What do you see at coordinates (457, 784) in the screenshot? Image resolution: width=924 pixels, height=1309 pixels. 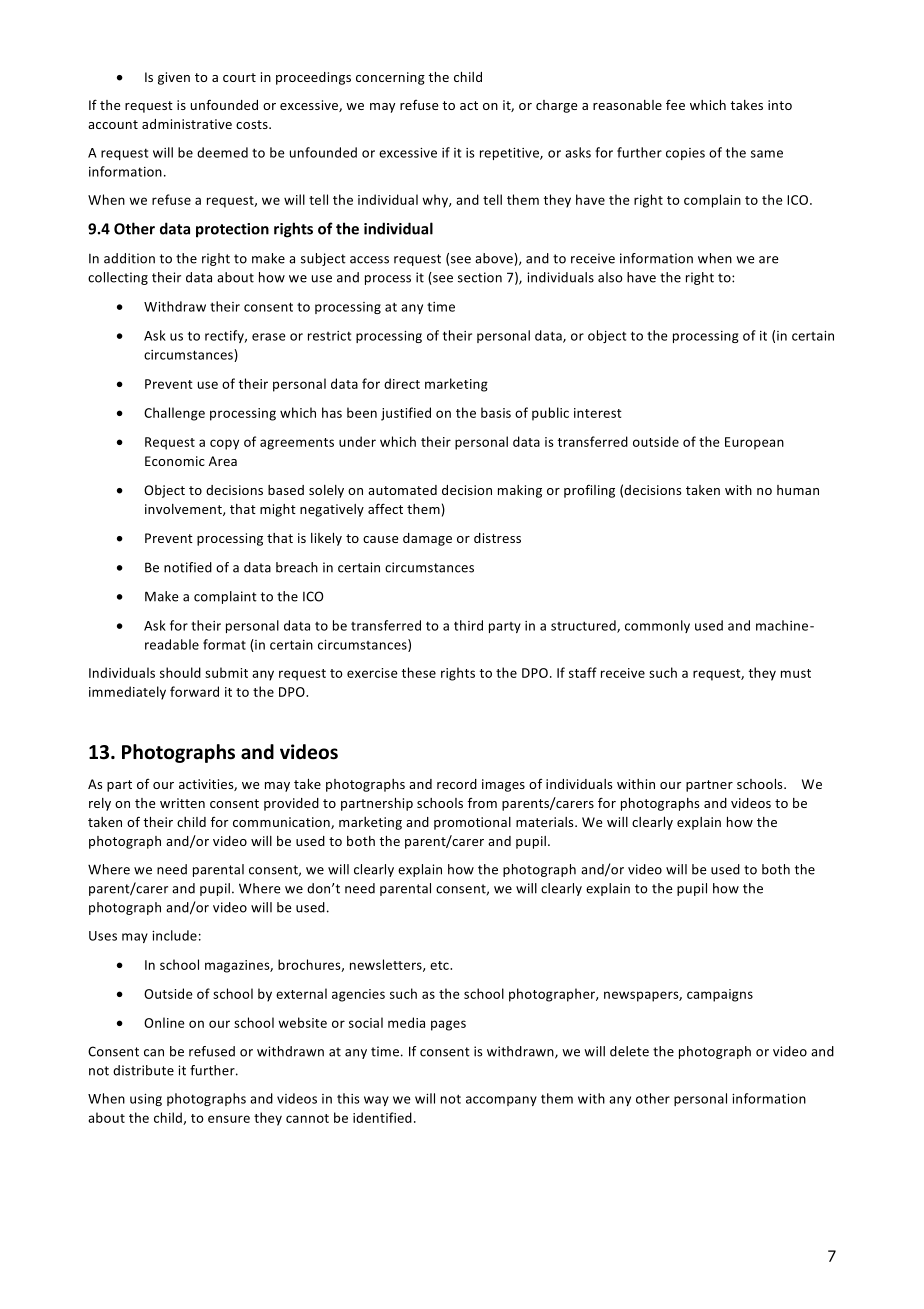 I see `record` at bounding box center [457, 784].
